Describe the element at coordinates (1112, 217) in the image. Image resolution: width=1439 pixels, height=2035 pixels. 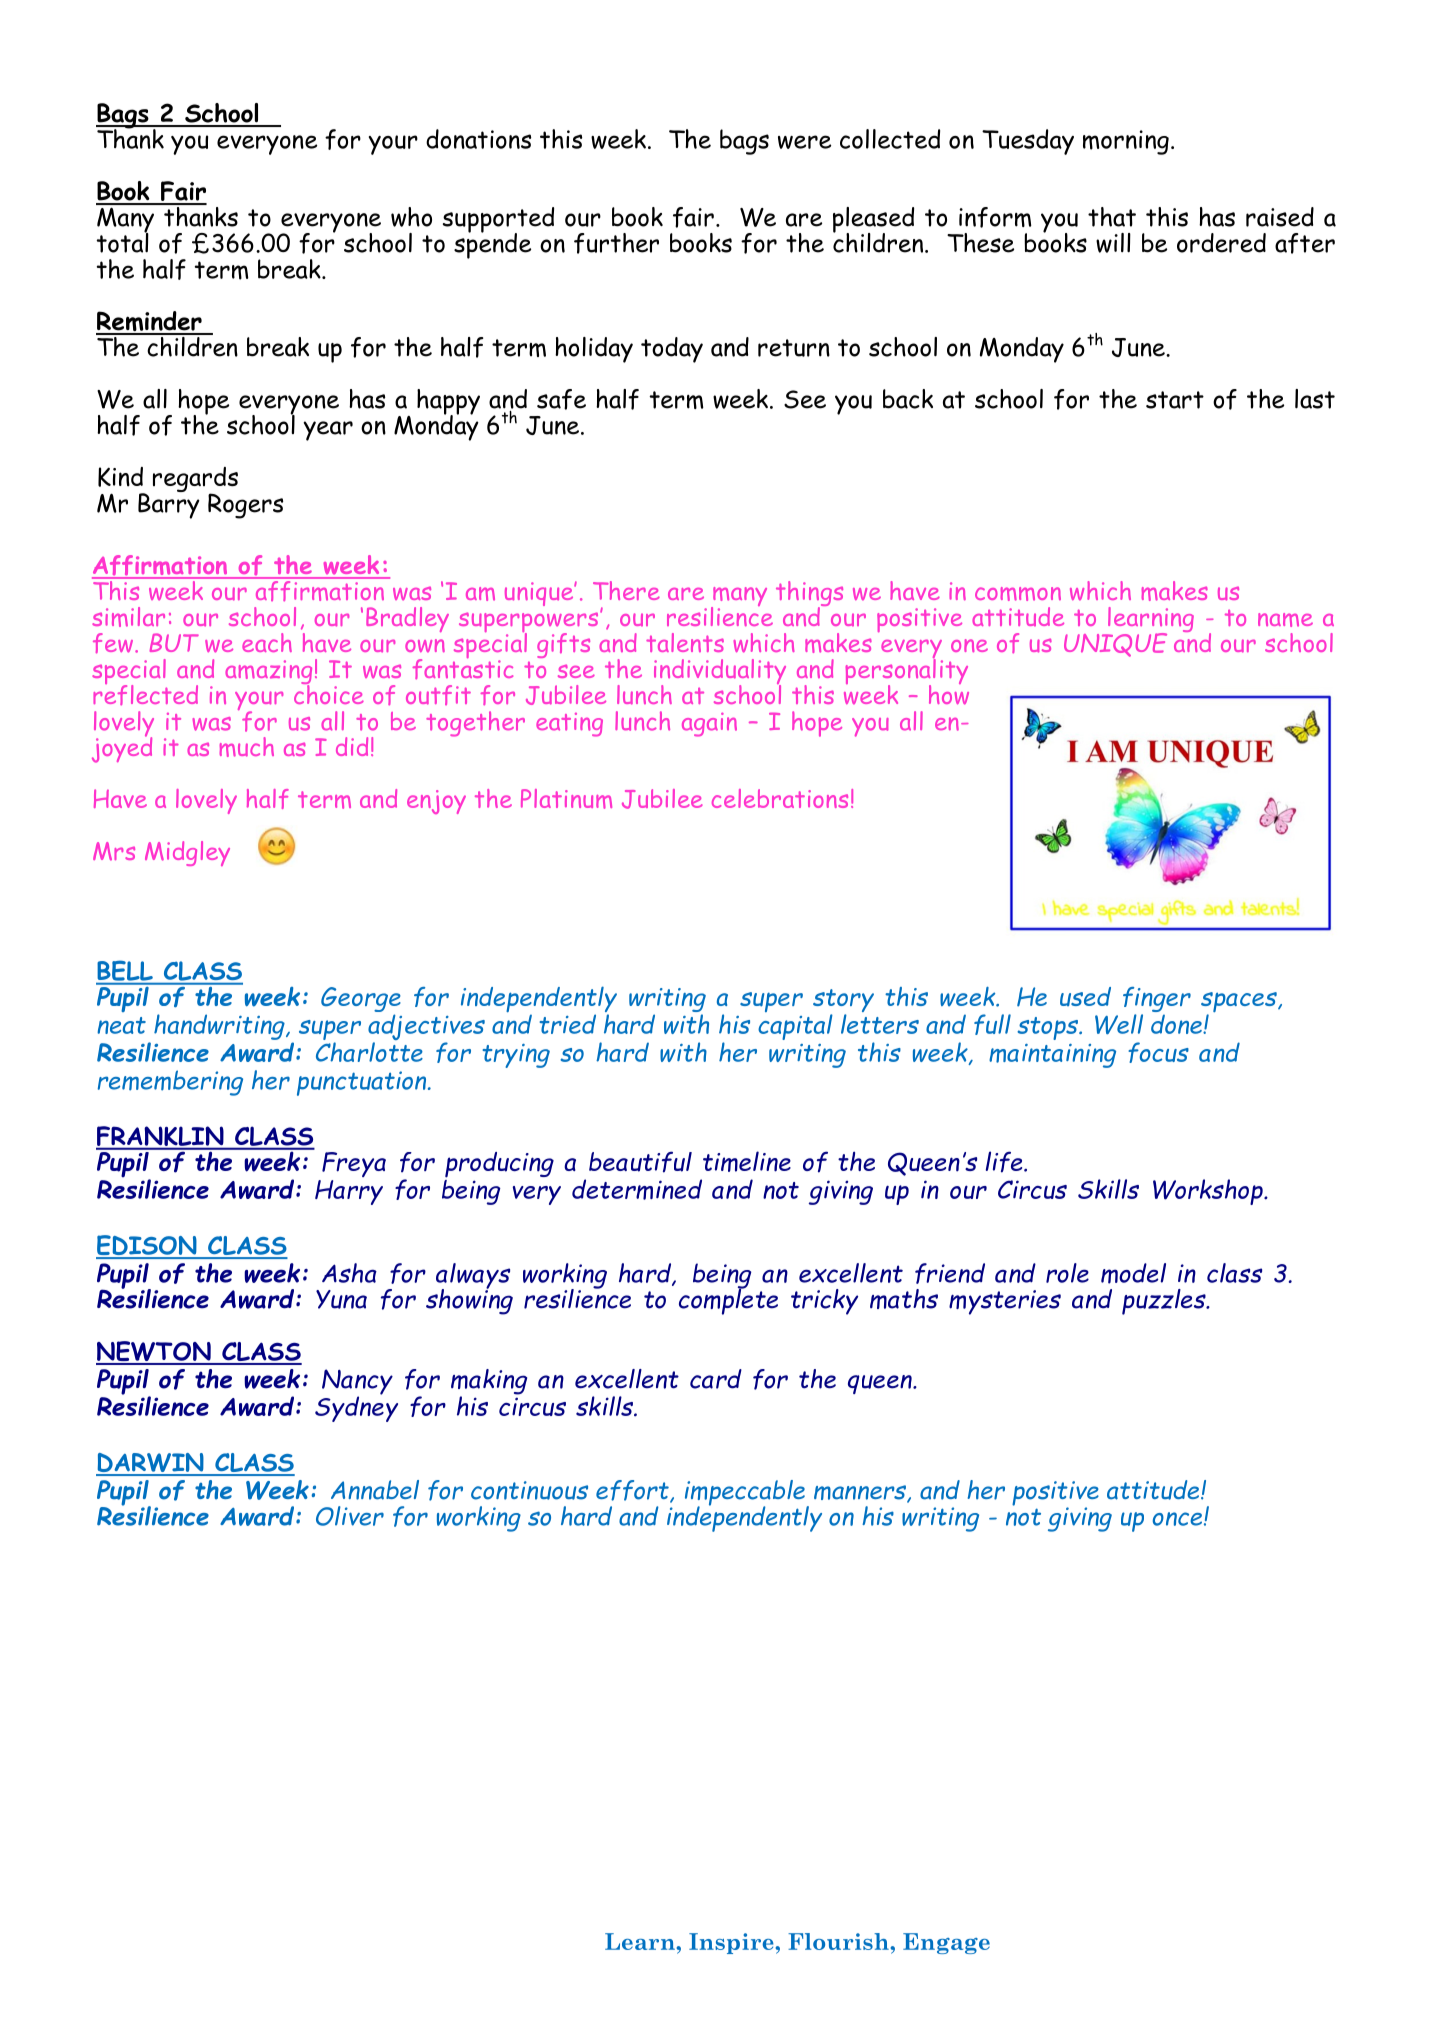
I see `that` at that location.
